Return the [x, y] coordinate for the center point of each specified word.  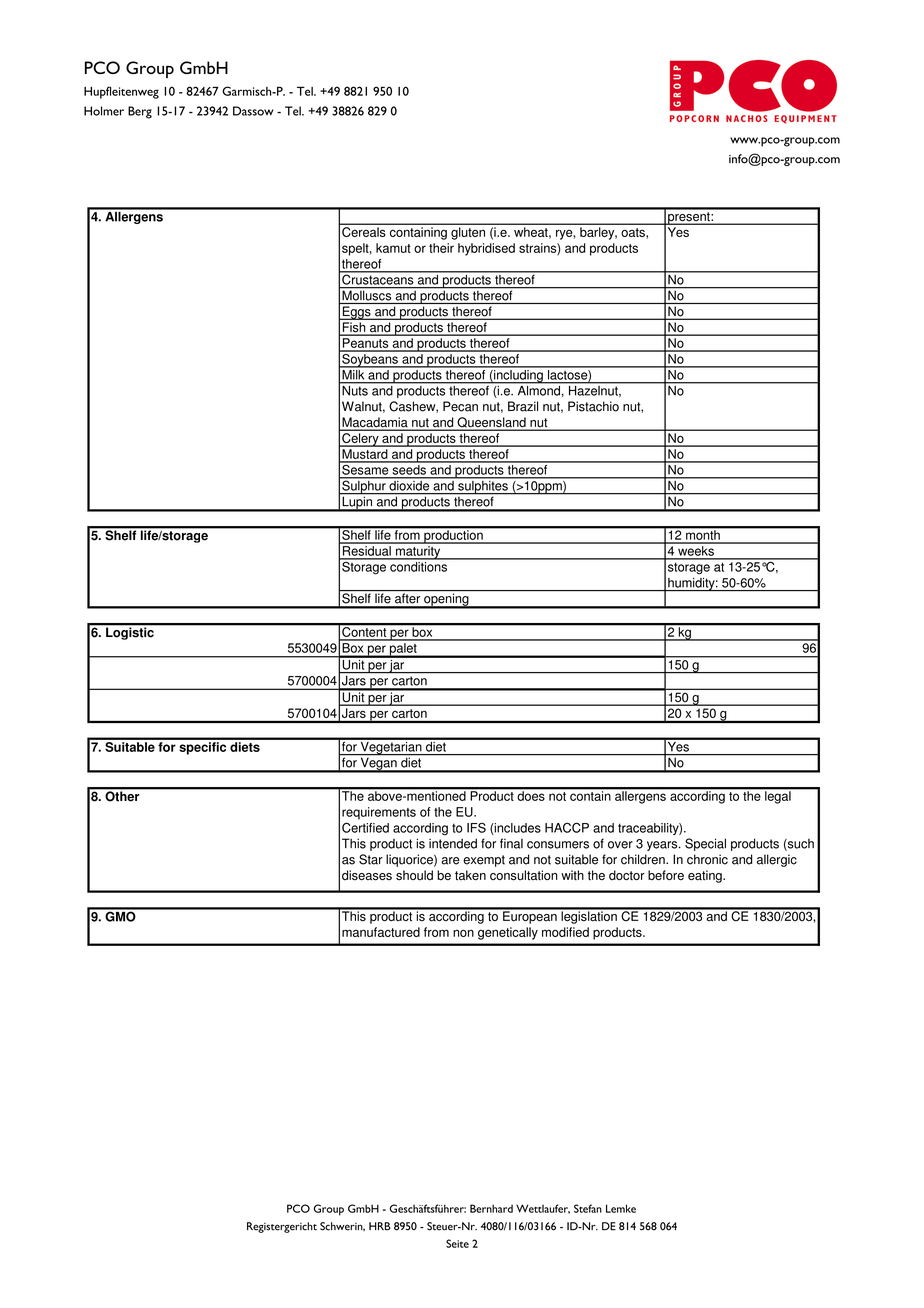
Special [705, 844]
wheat [532, 232]
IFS [476, 828]
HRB [380, 1226]
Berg [140, 112]
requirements [379, 813]
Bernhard [491, 1208]
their [441, 248]
